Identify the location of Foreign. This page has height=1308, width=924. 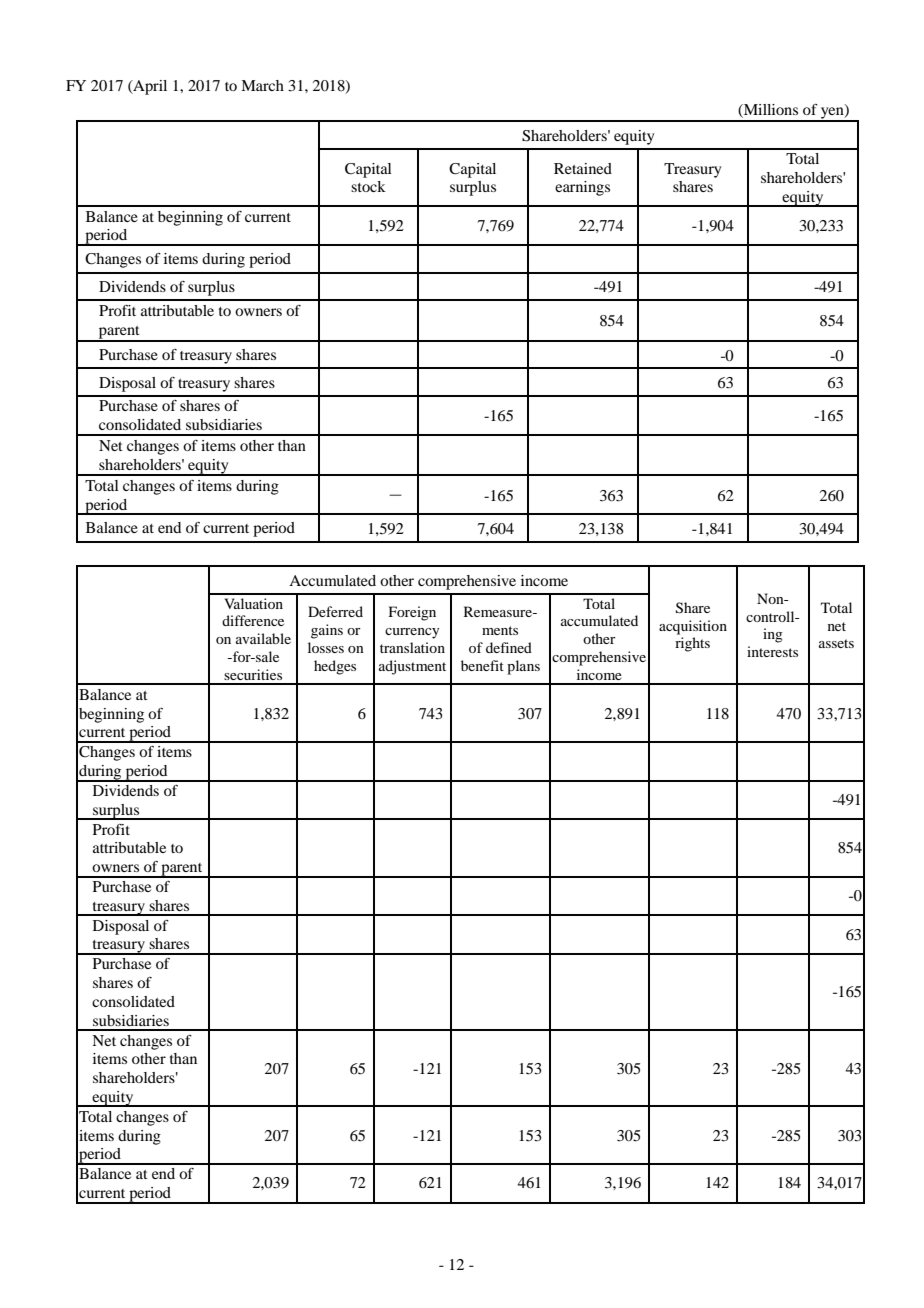
(412, 613).
